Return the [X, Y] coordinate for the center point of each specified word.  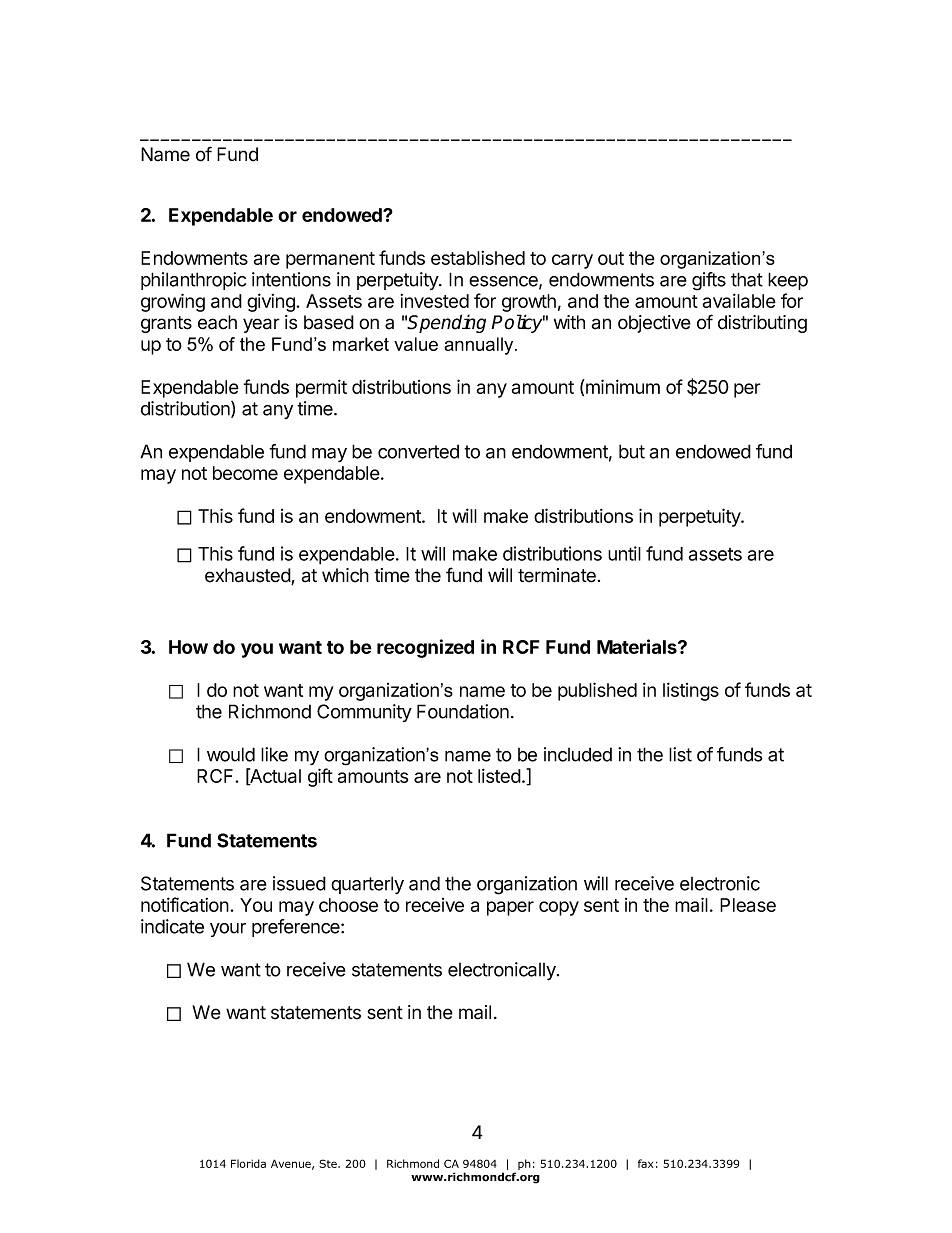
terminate [557, 575]
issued [299, 883]
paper [510, 908]
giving [272, 302]
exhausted [248, 576]
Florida [248, 1163]
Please [748, 905]
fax [645, 1163]
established [478, 258]
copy [559, 908]
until [624, 553]
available [739, 300]
